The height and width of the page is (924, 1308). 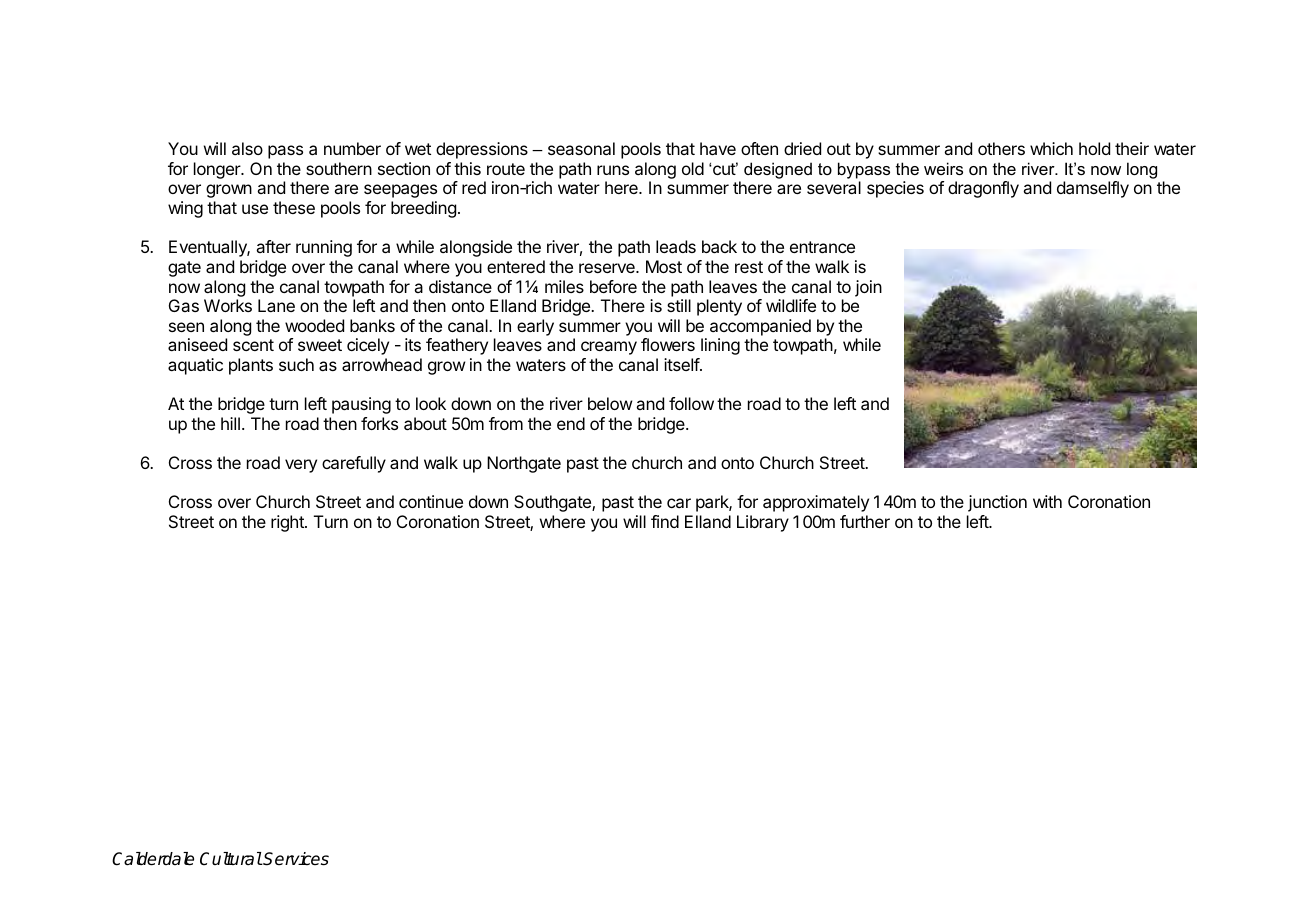 What do you see at coordinates (231, 859) in the page?
I see `Cultural` at bounding box center [231, 859].
